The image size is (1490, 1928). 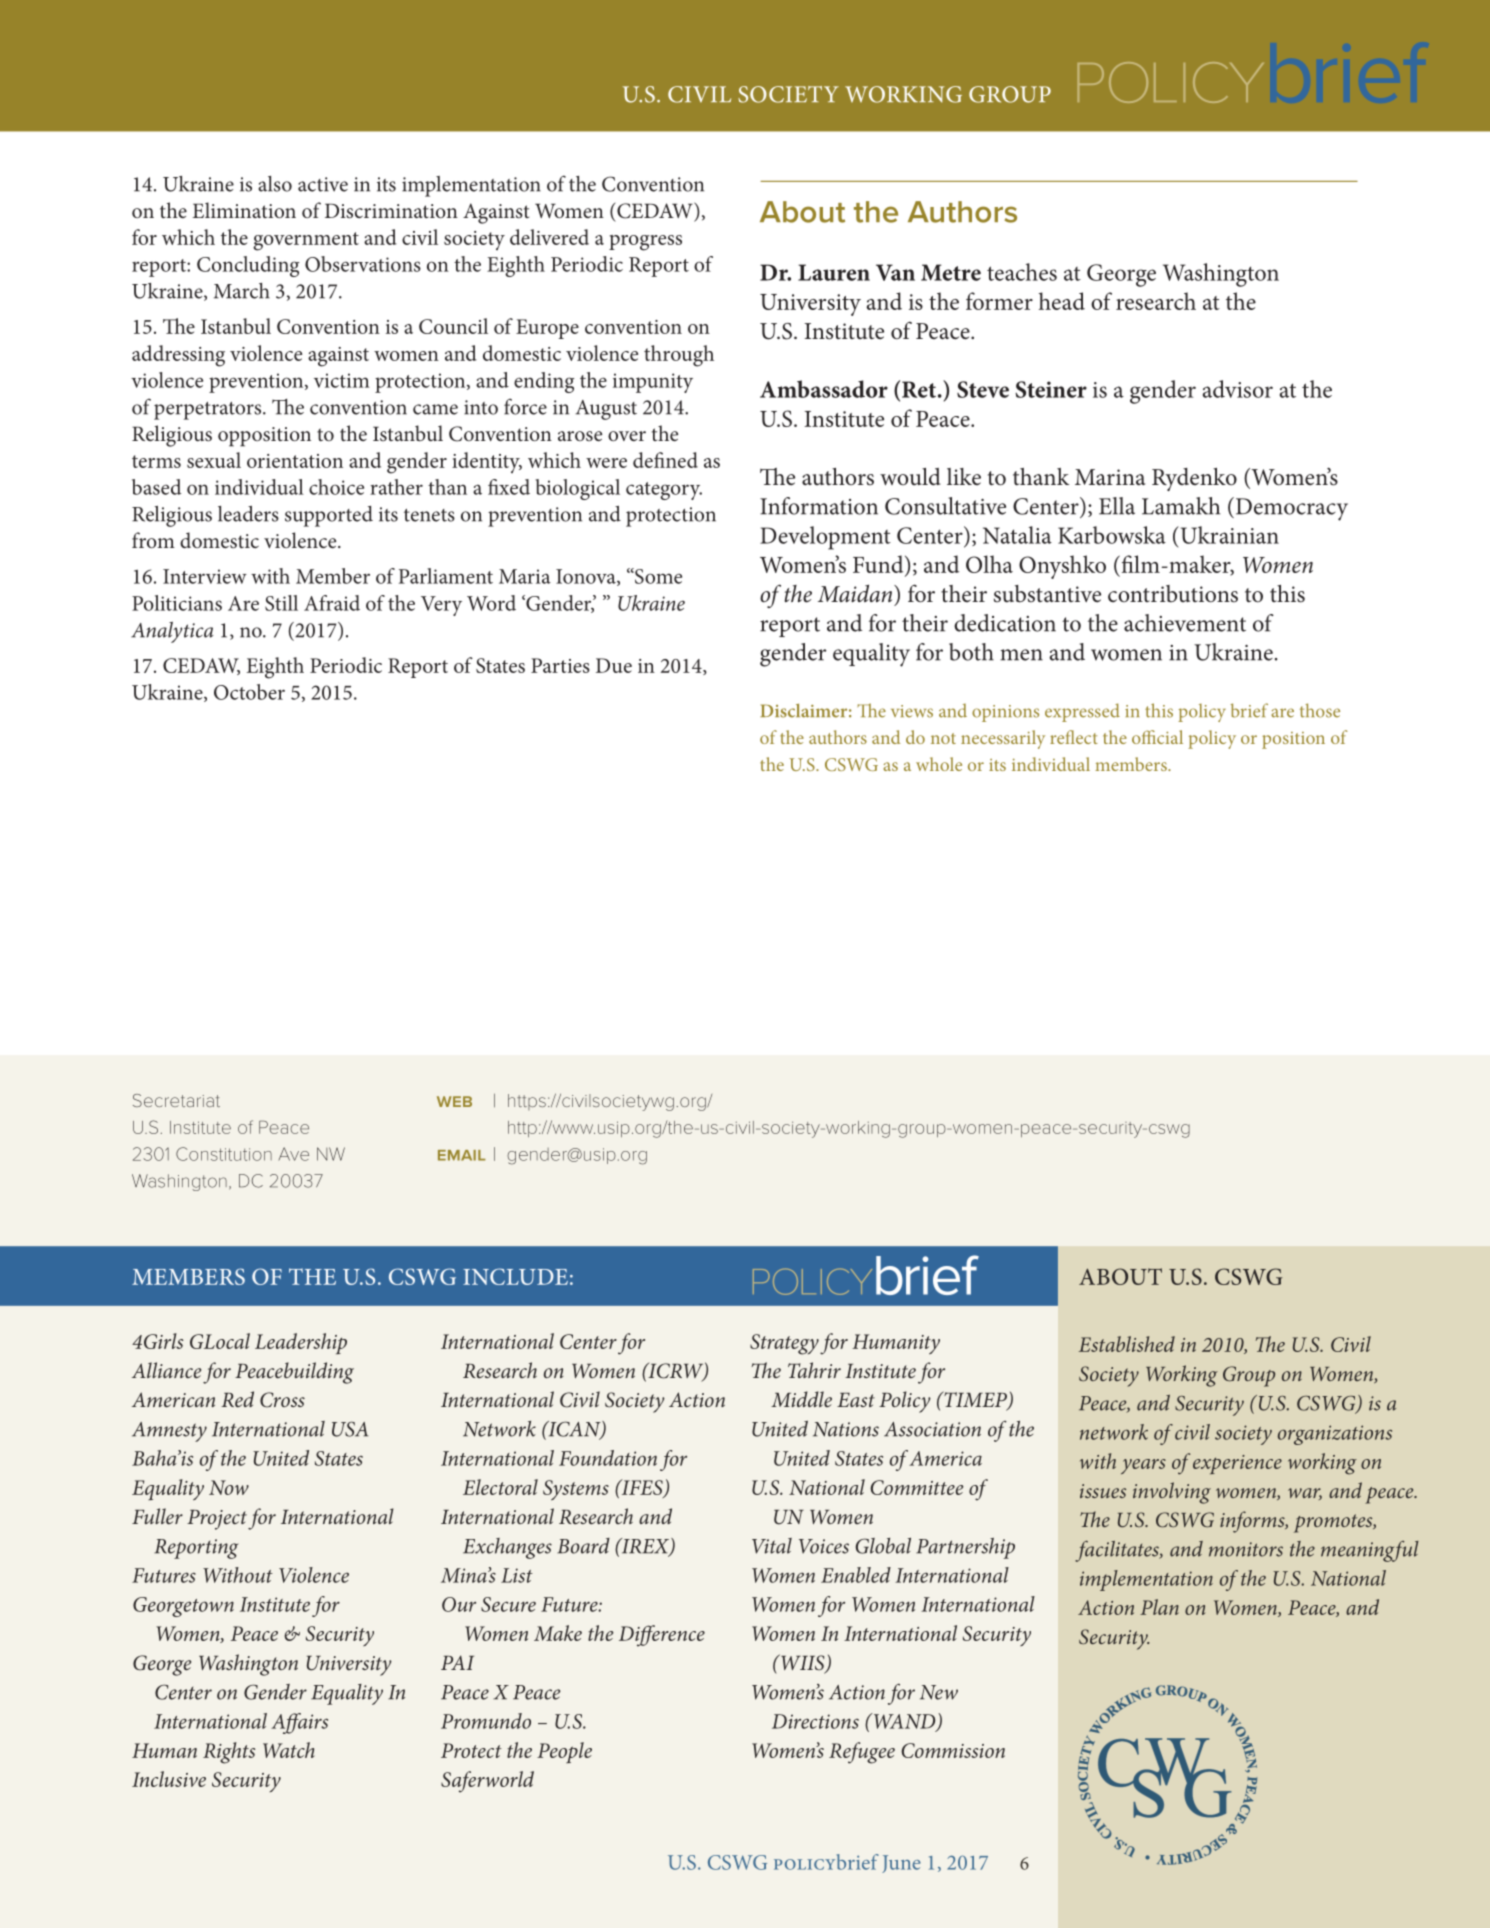 I want to click on head, so click(x=1062, y=301).
